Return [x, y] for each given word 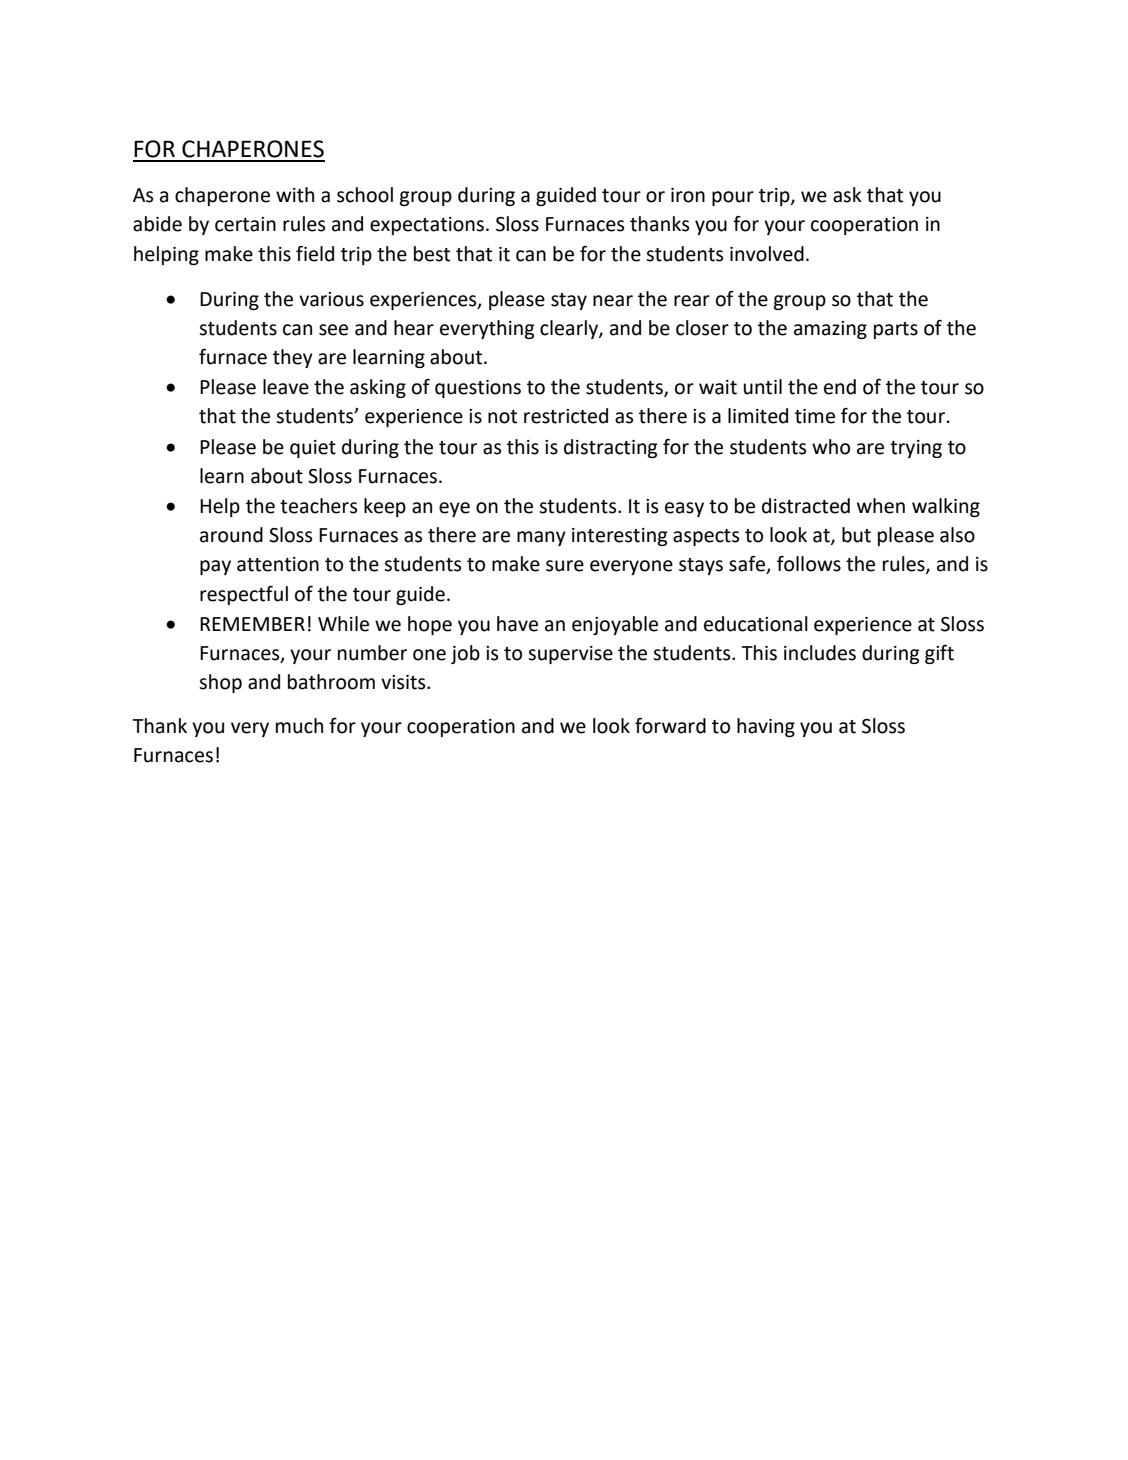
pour [733, 198]
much [299, 726]
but [856, 535]
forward [670, 726]
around [231, 535]
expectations [427, 226]
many [541, 538]
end [840, 387]
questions [478, 389]
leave [286, 387]
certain [245, 224]
